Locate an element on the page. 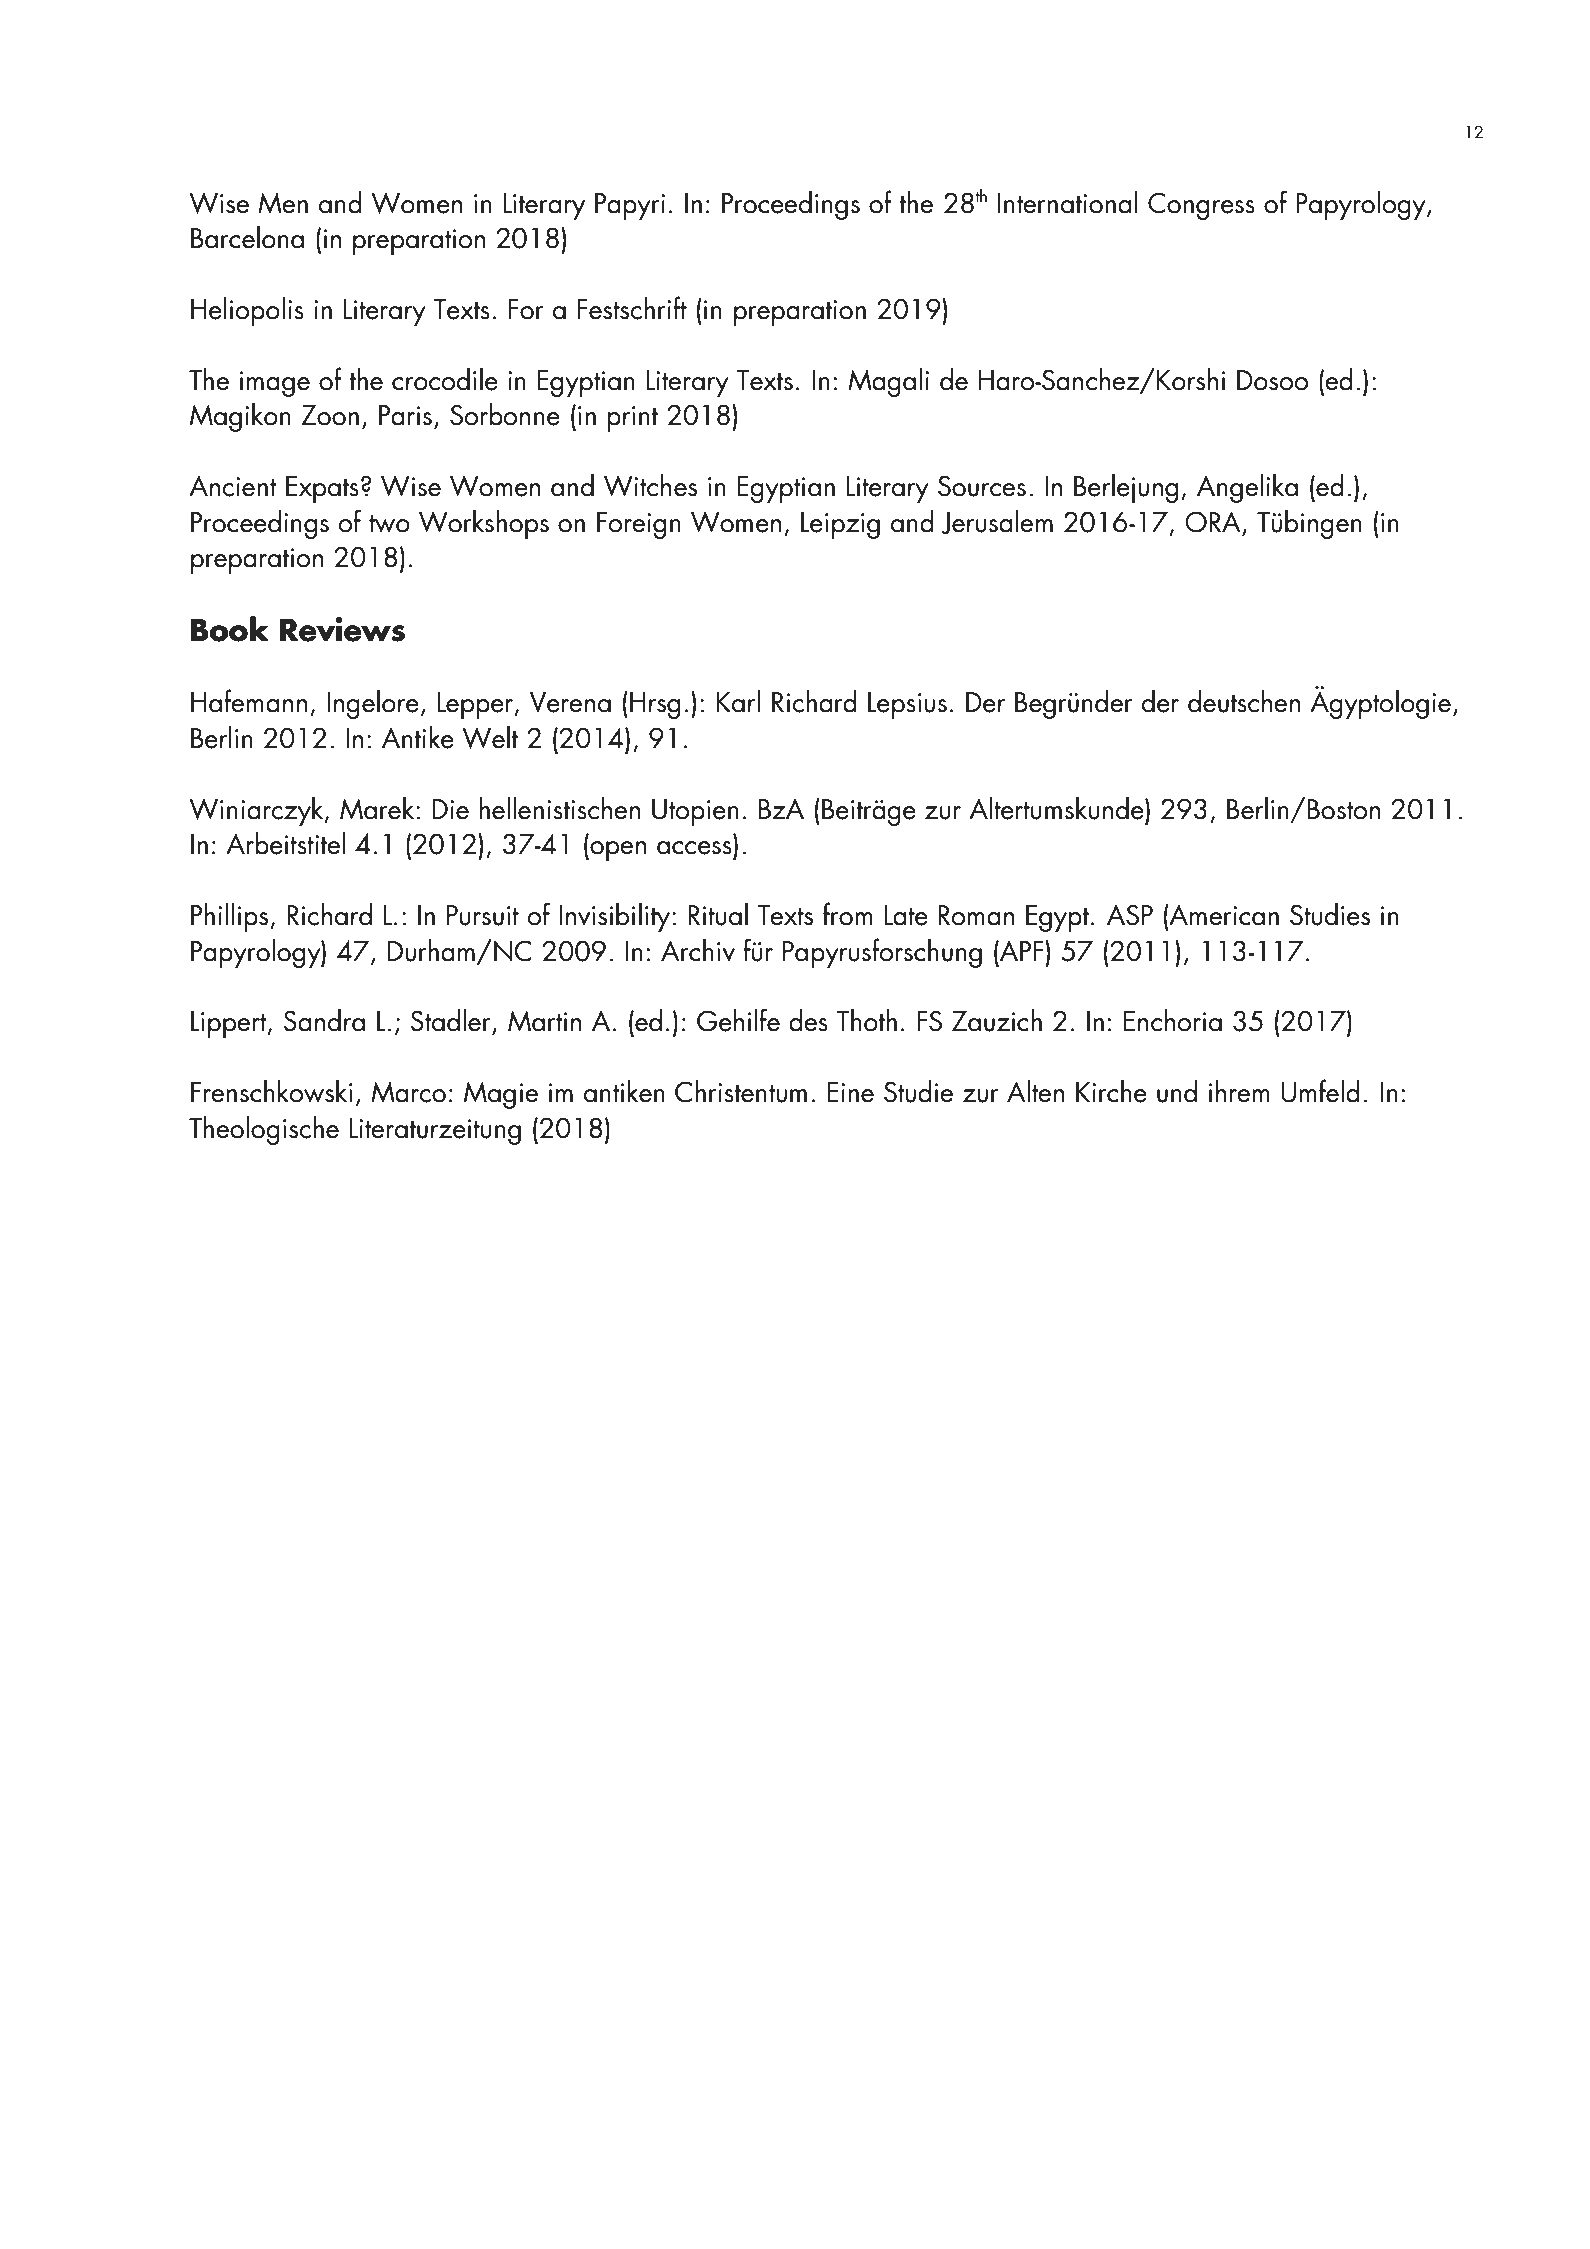 The width and height of the image is (1590, 2249). Marco is located at coordinates (408, 1092).
